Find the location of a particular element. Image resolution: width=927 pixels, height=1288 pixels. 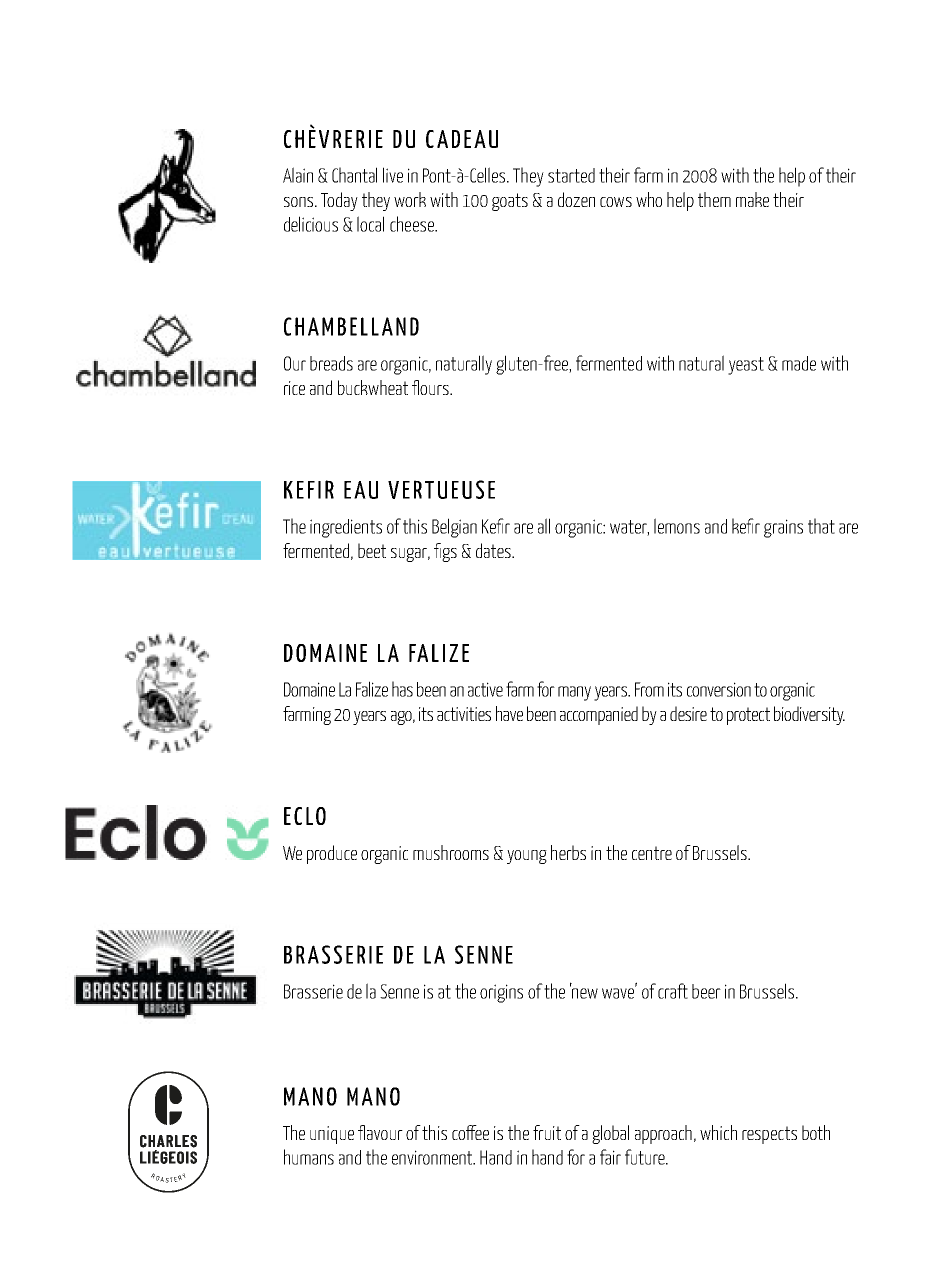

Today is located at coordinates (339, 201).
